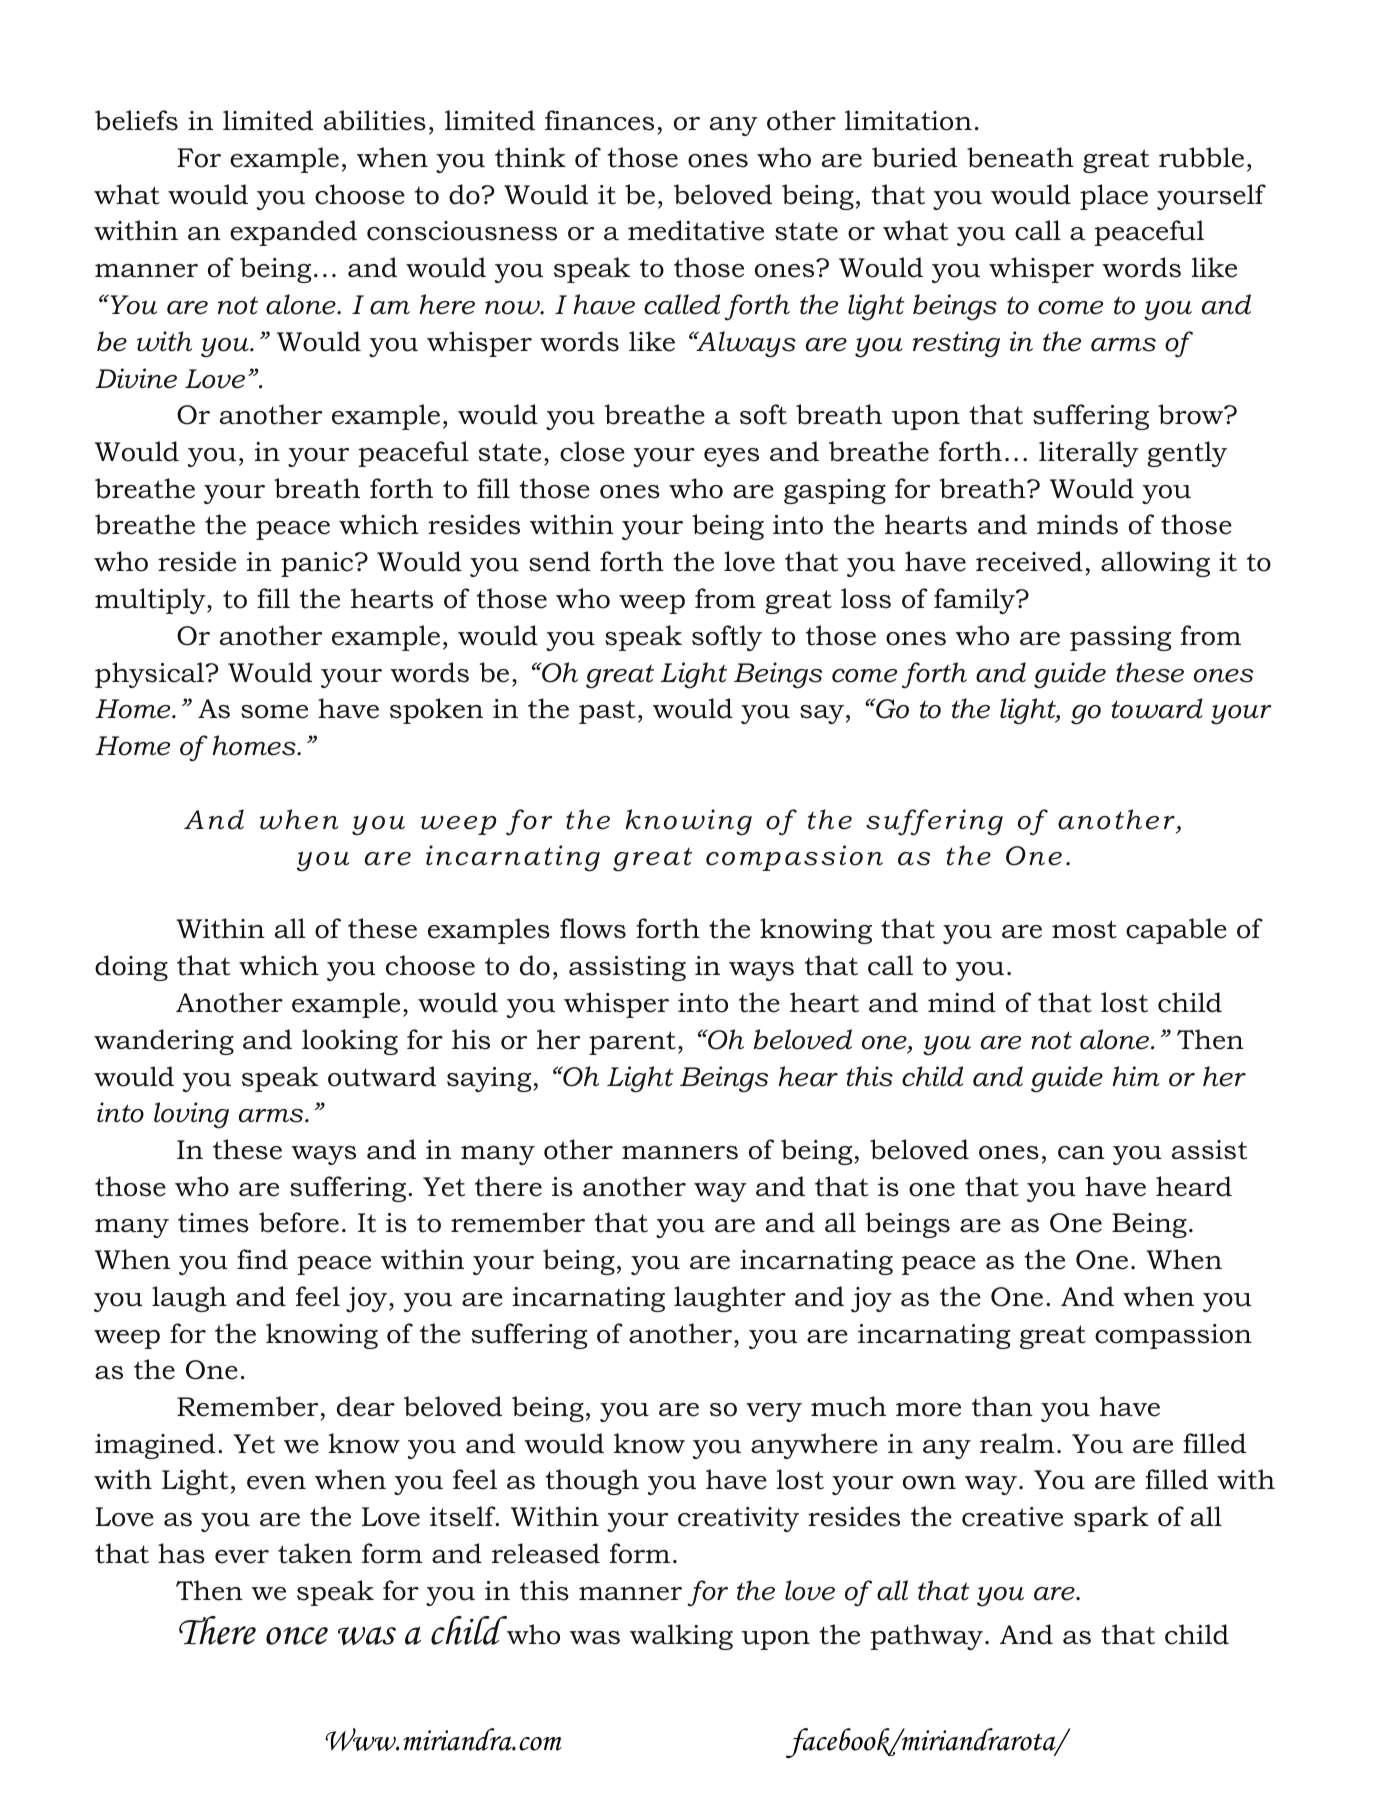 The height and width of the page is (1796, 1388). Describe the element at coordinates (681, 1637) in the page. I see `walking` at that location.
